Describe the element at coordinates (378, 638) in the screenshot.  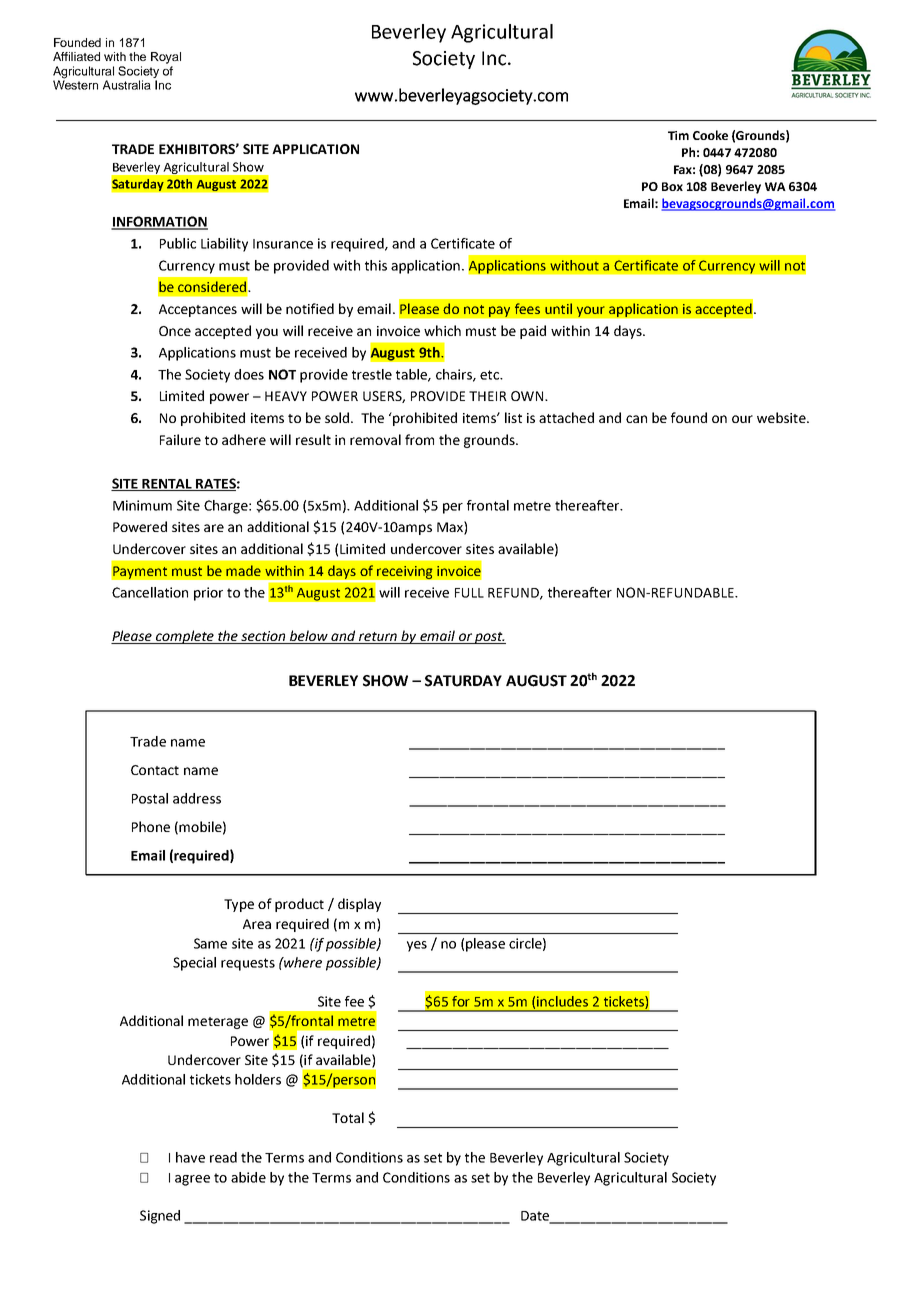
I see `return` at that location.
